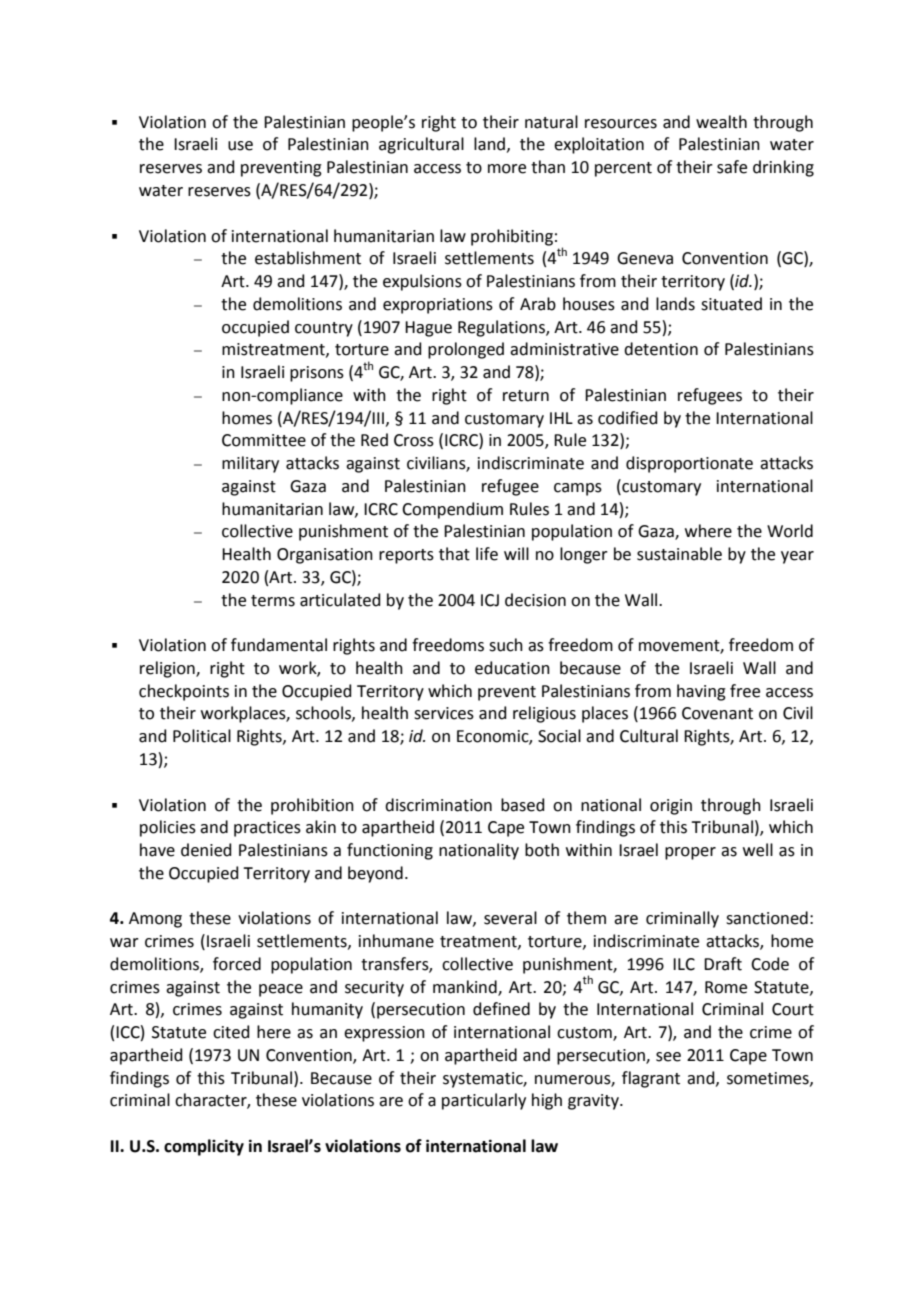 The width and height of the screenshot is (924, 1308). I want to click on safe, so click(732, 167).
